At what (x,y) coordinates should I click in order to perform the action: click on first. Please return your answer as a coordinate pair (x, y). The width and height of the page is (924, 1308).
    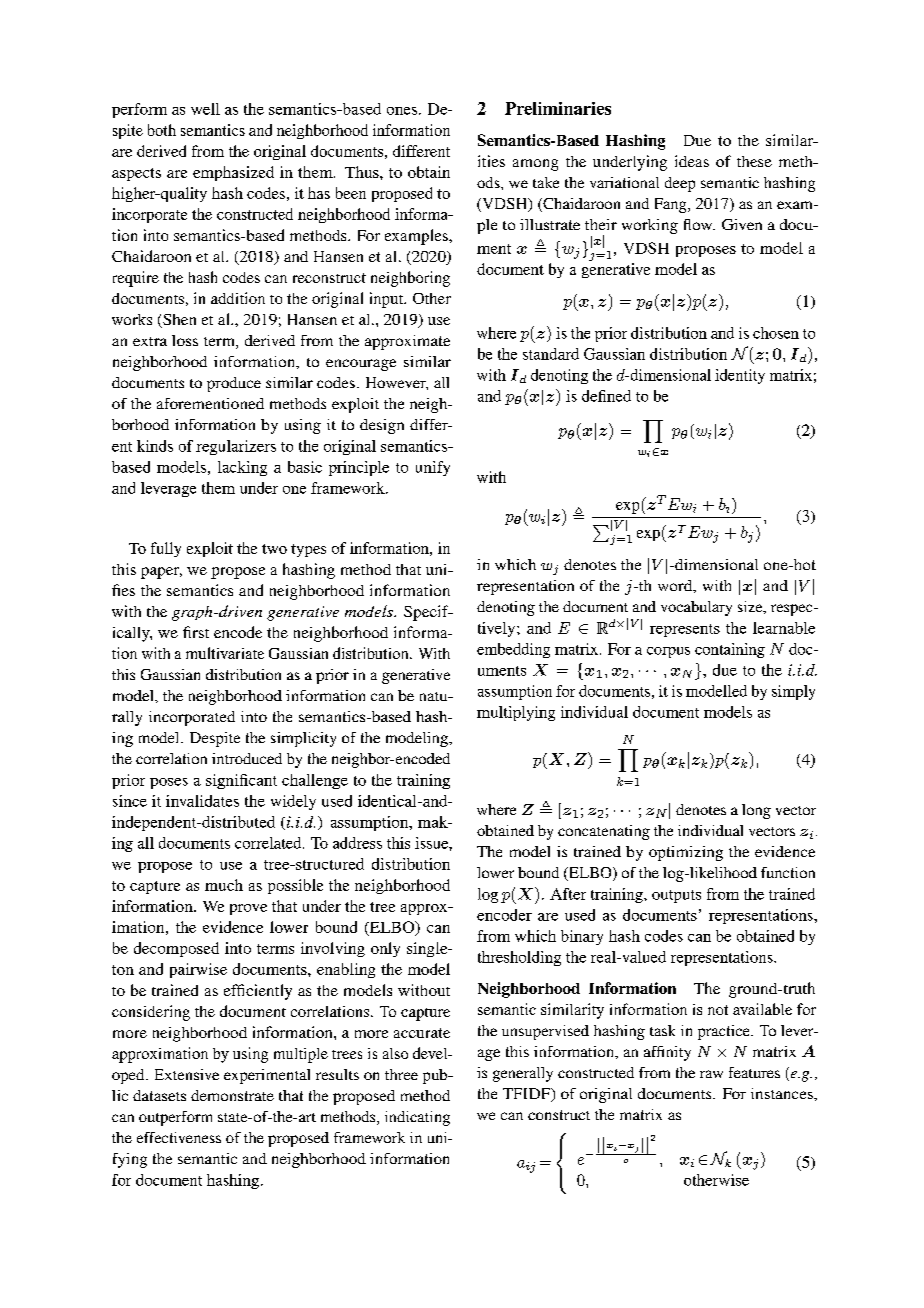
    Looking at the image, I should click on (196, 632).
